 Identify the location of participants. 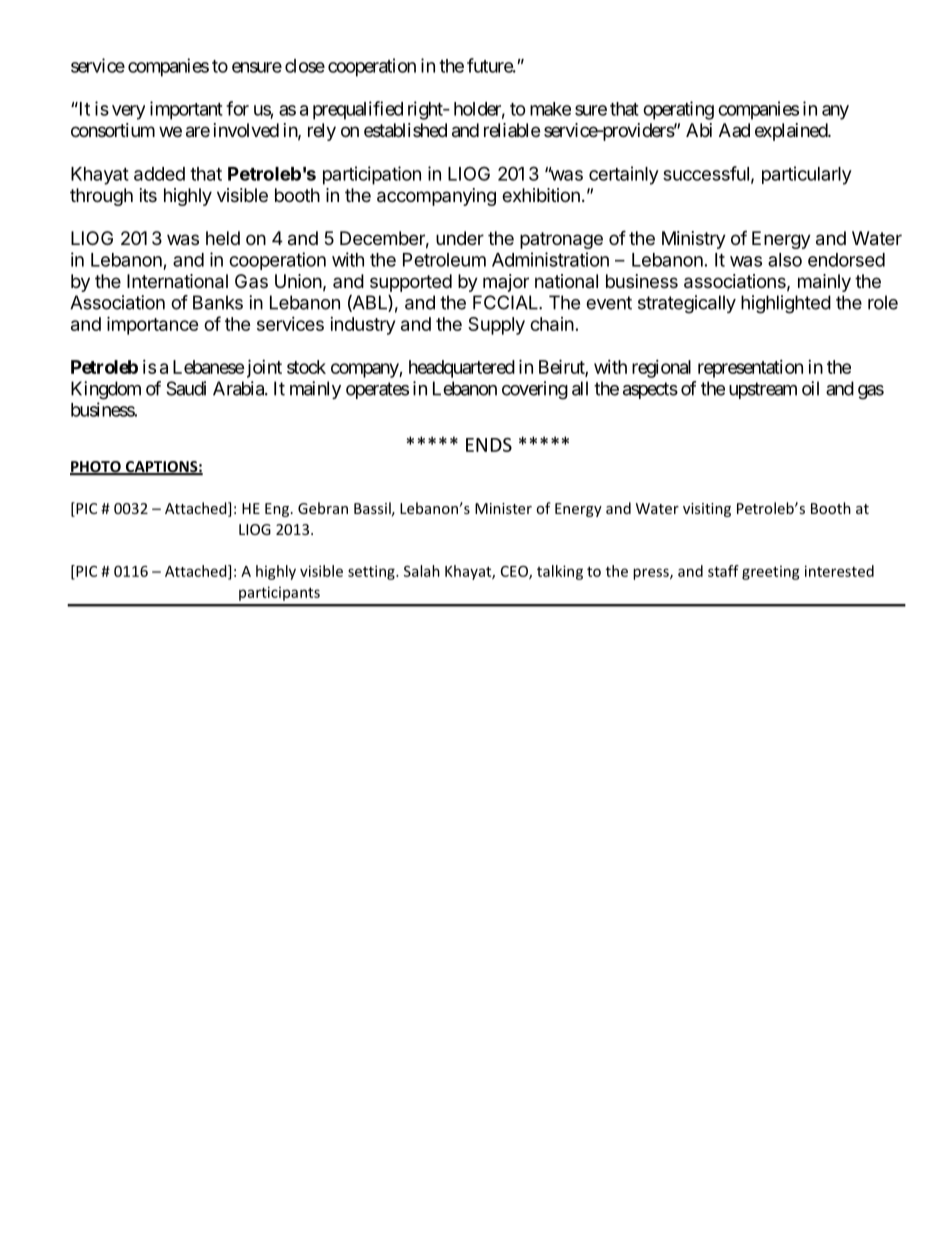
(279, 593).
